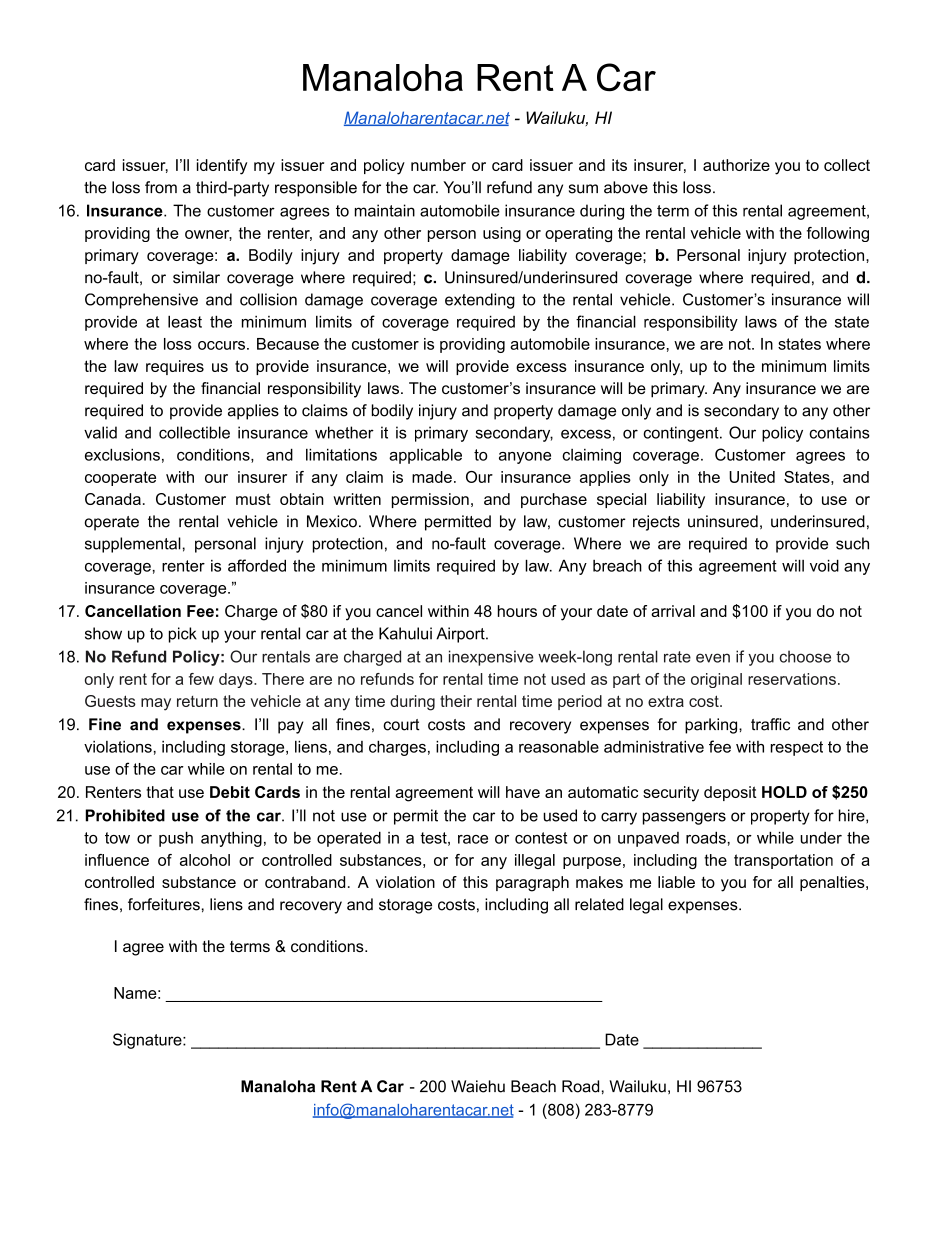 Image resolution: width=952 pixels, height=1233 pixels. I want to click on Beach, so click(533, 1086).
